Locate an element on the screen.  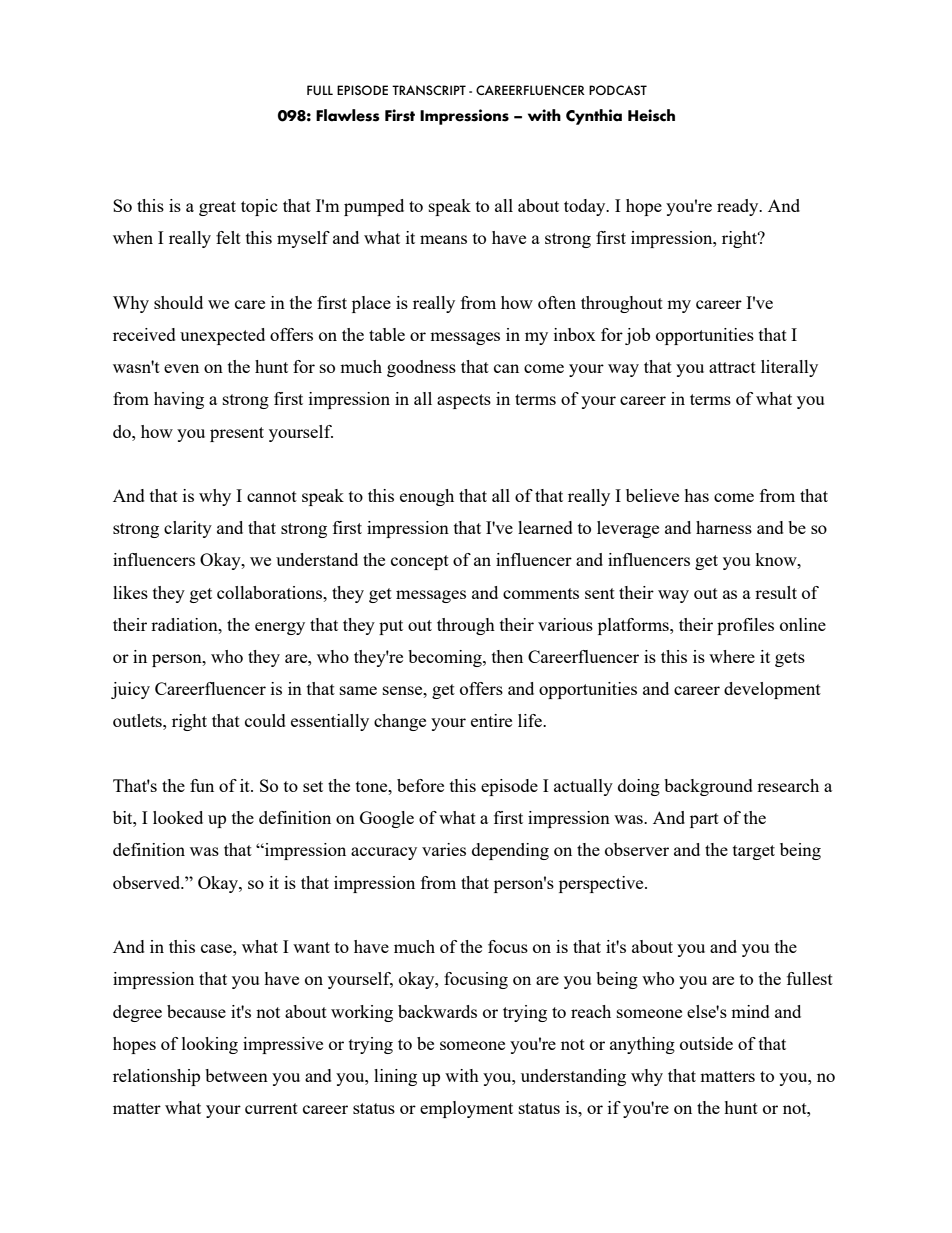
collaborations is located at coordinates (270, 592).
